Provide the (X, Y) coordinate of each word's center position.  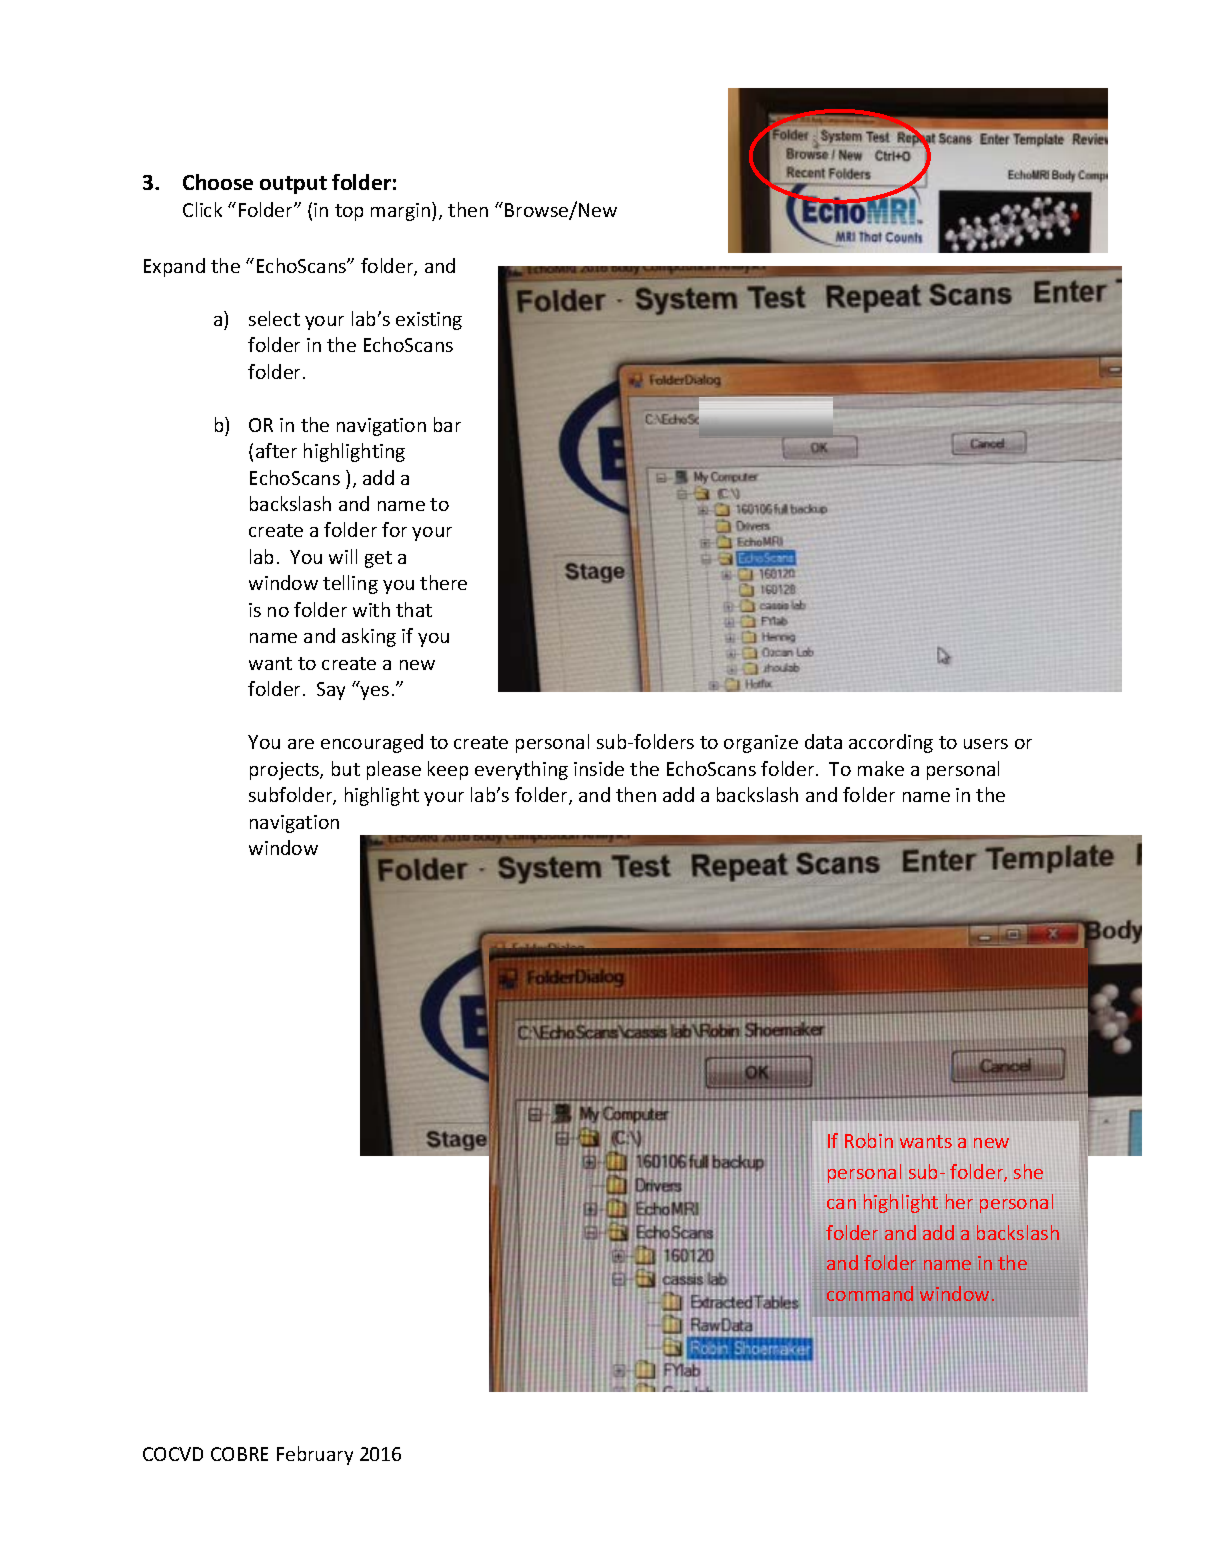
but (346, 768)
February (315, 1455)
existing (429, 321)
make (881, 768)
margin (402, 211)
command (870, 1293)
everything (521, 770)
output (293, 185)
